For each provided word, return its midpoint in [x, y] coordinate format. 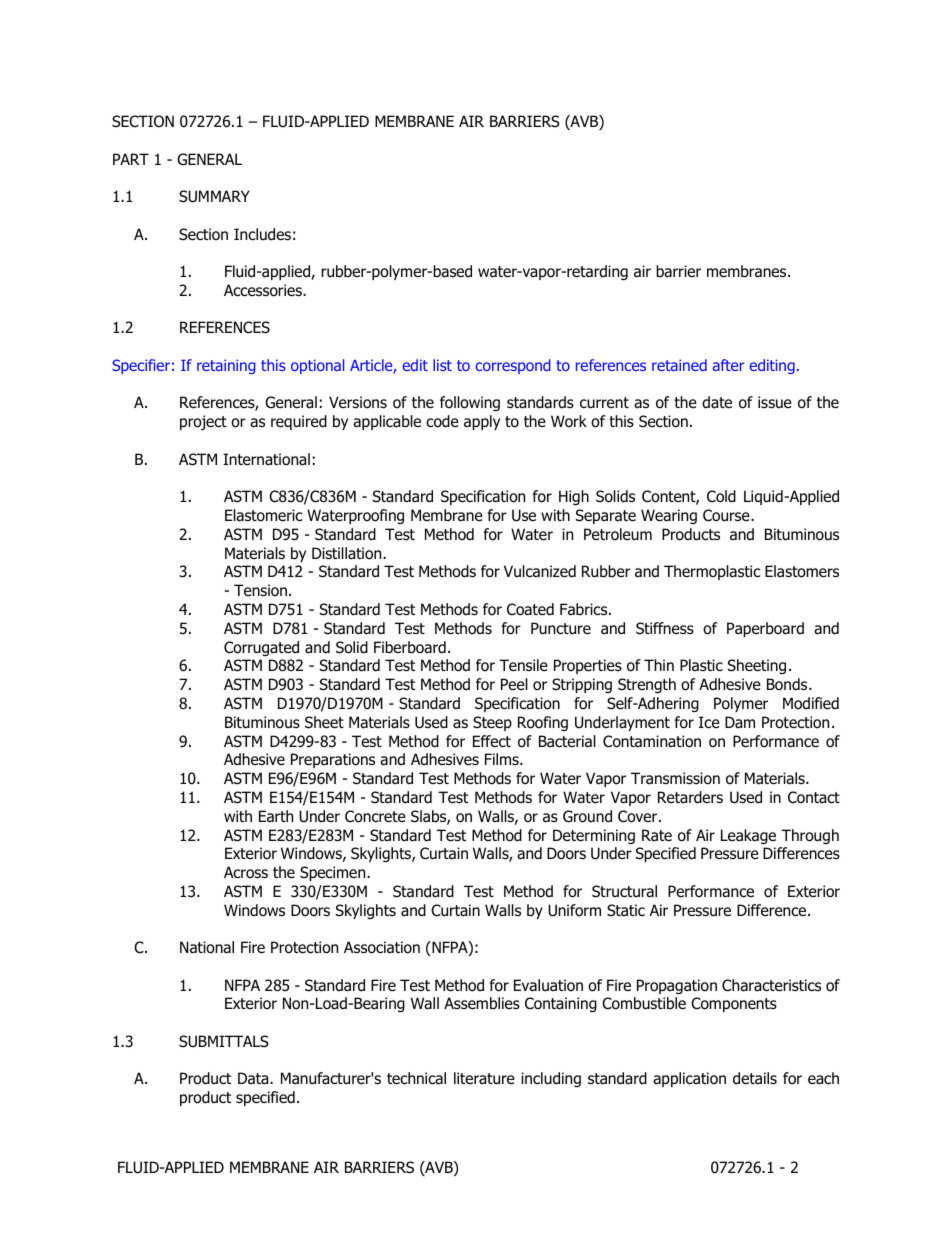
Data [254, 1078]
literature [484, 1078]
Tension [260, 590]
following [470, 403]
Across [246, 872]
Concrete [375, 816]
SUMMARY [214, 196]
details [755, 1078]
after [728, 365]
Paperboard [765, 629]
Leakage [748, 836]
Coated [530, 609]
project [203, 422]
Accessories [264, 290]
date [717, 402]
